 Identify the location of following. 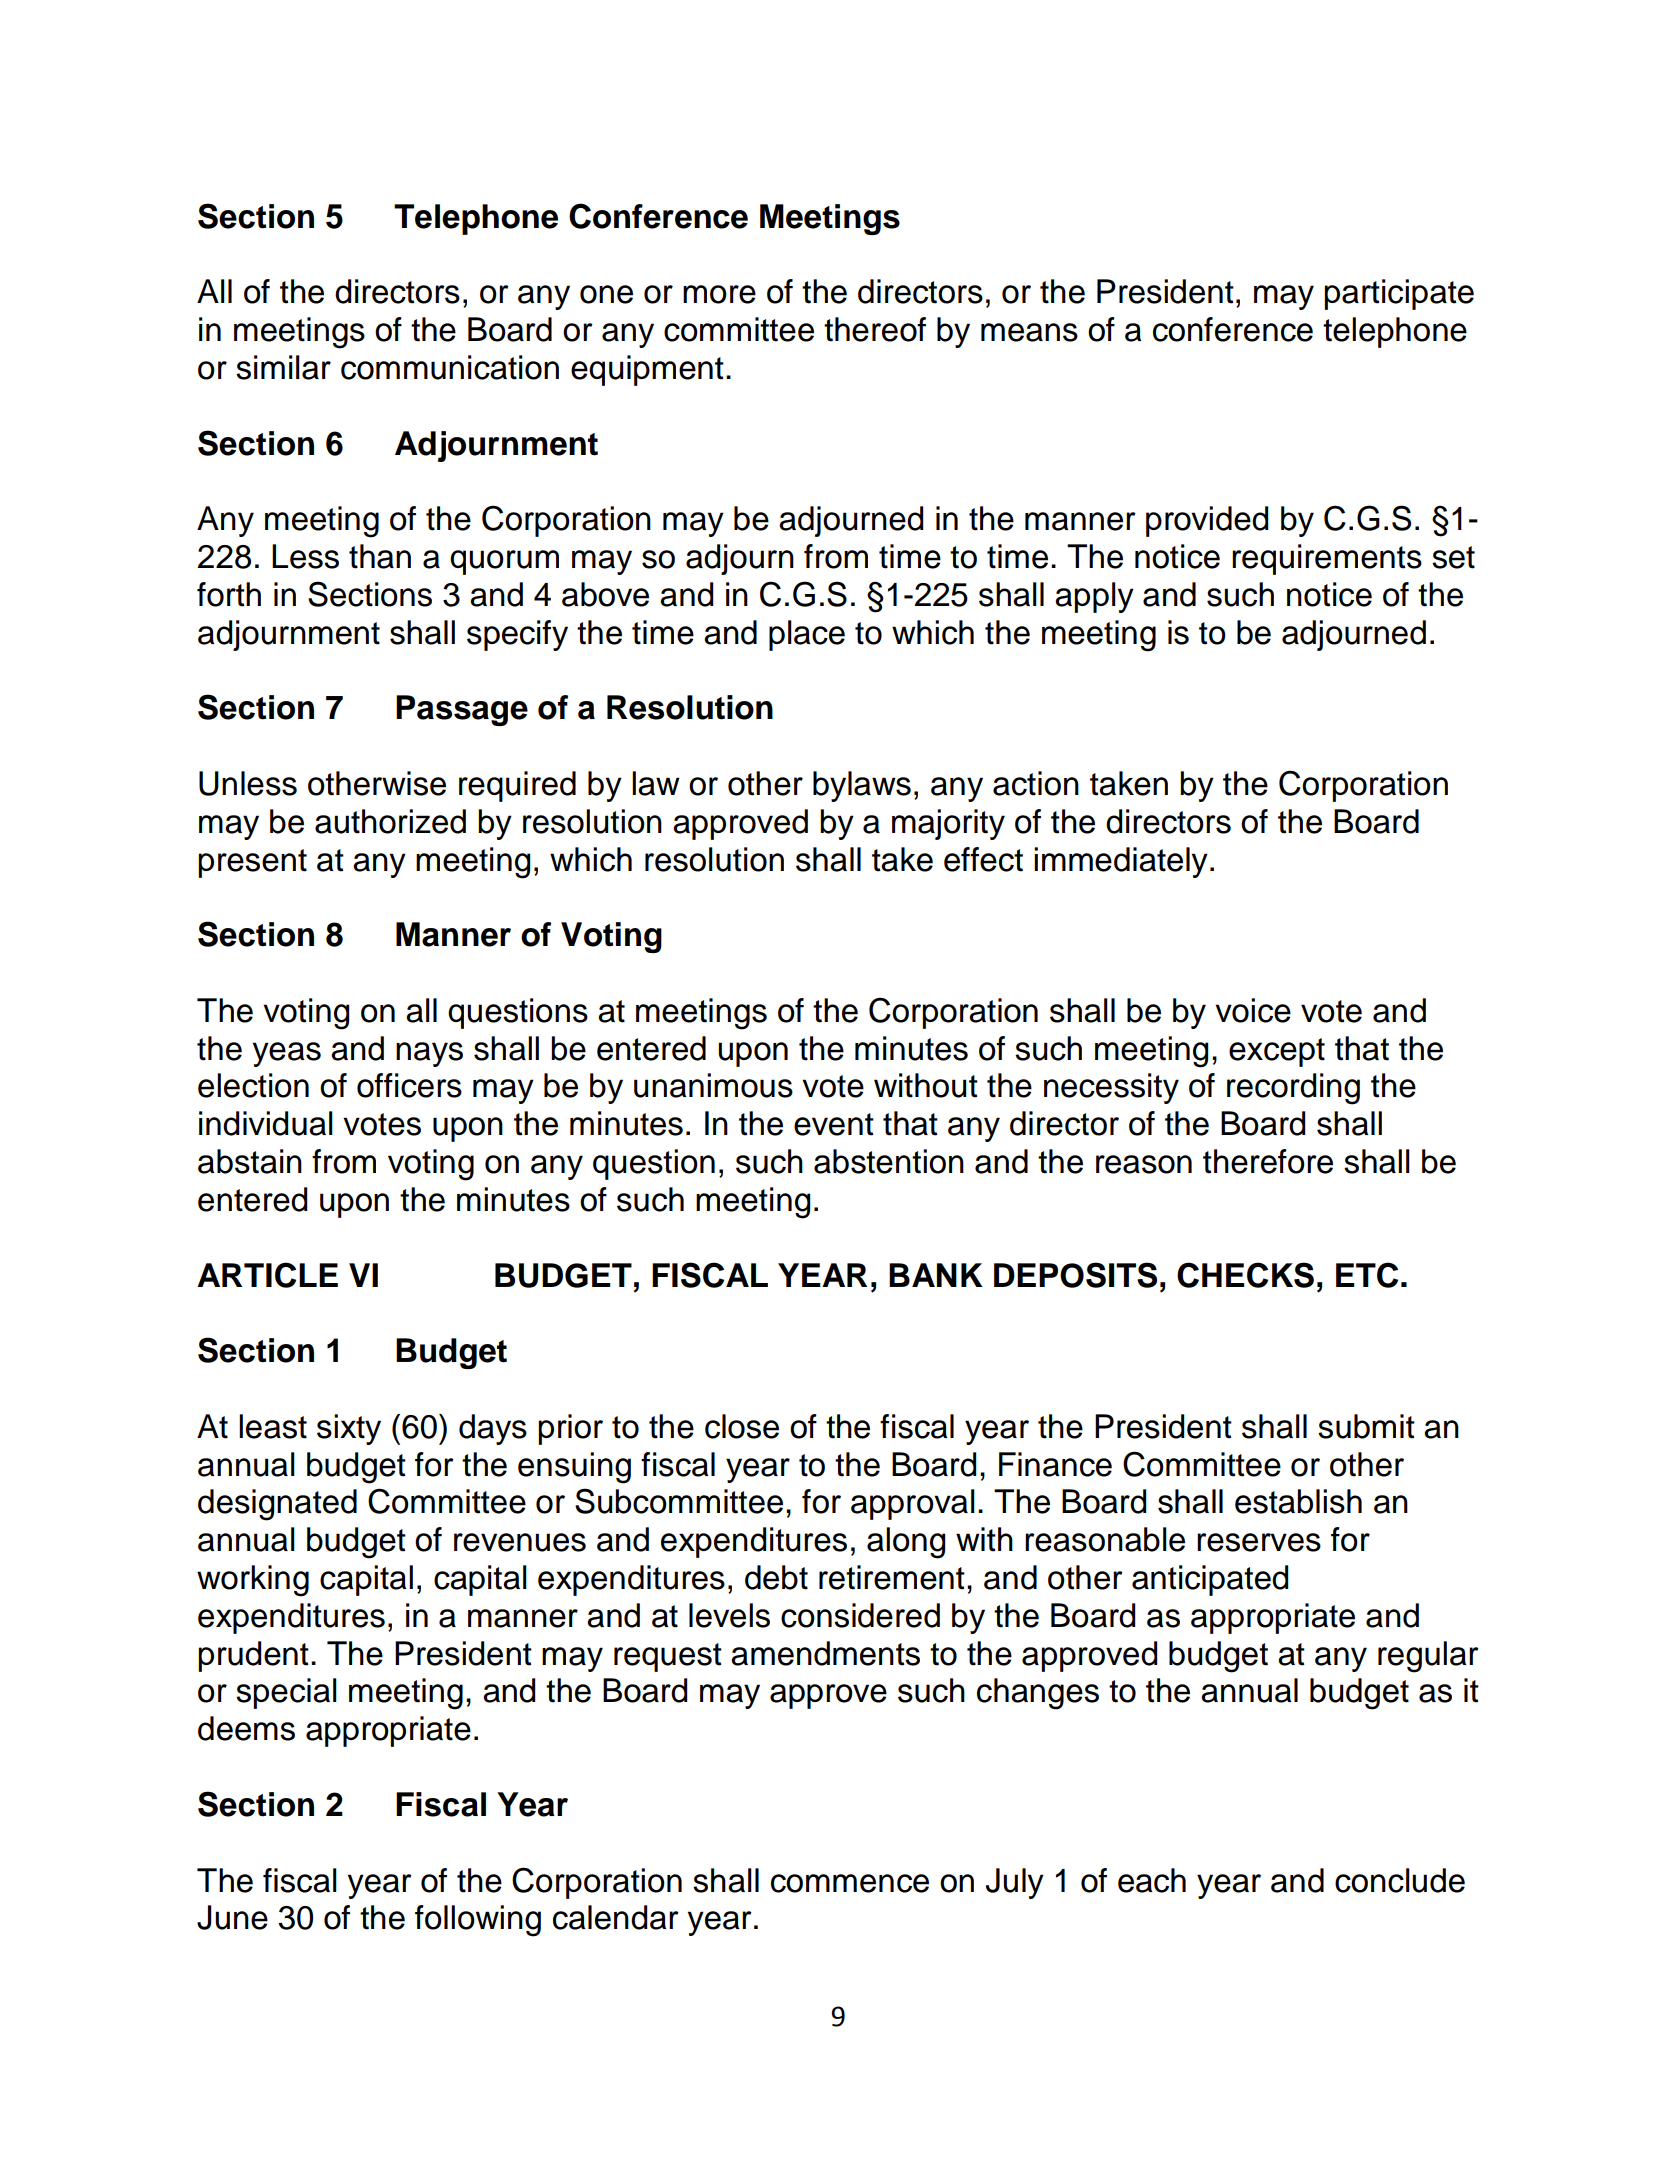
(478, 1921).
